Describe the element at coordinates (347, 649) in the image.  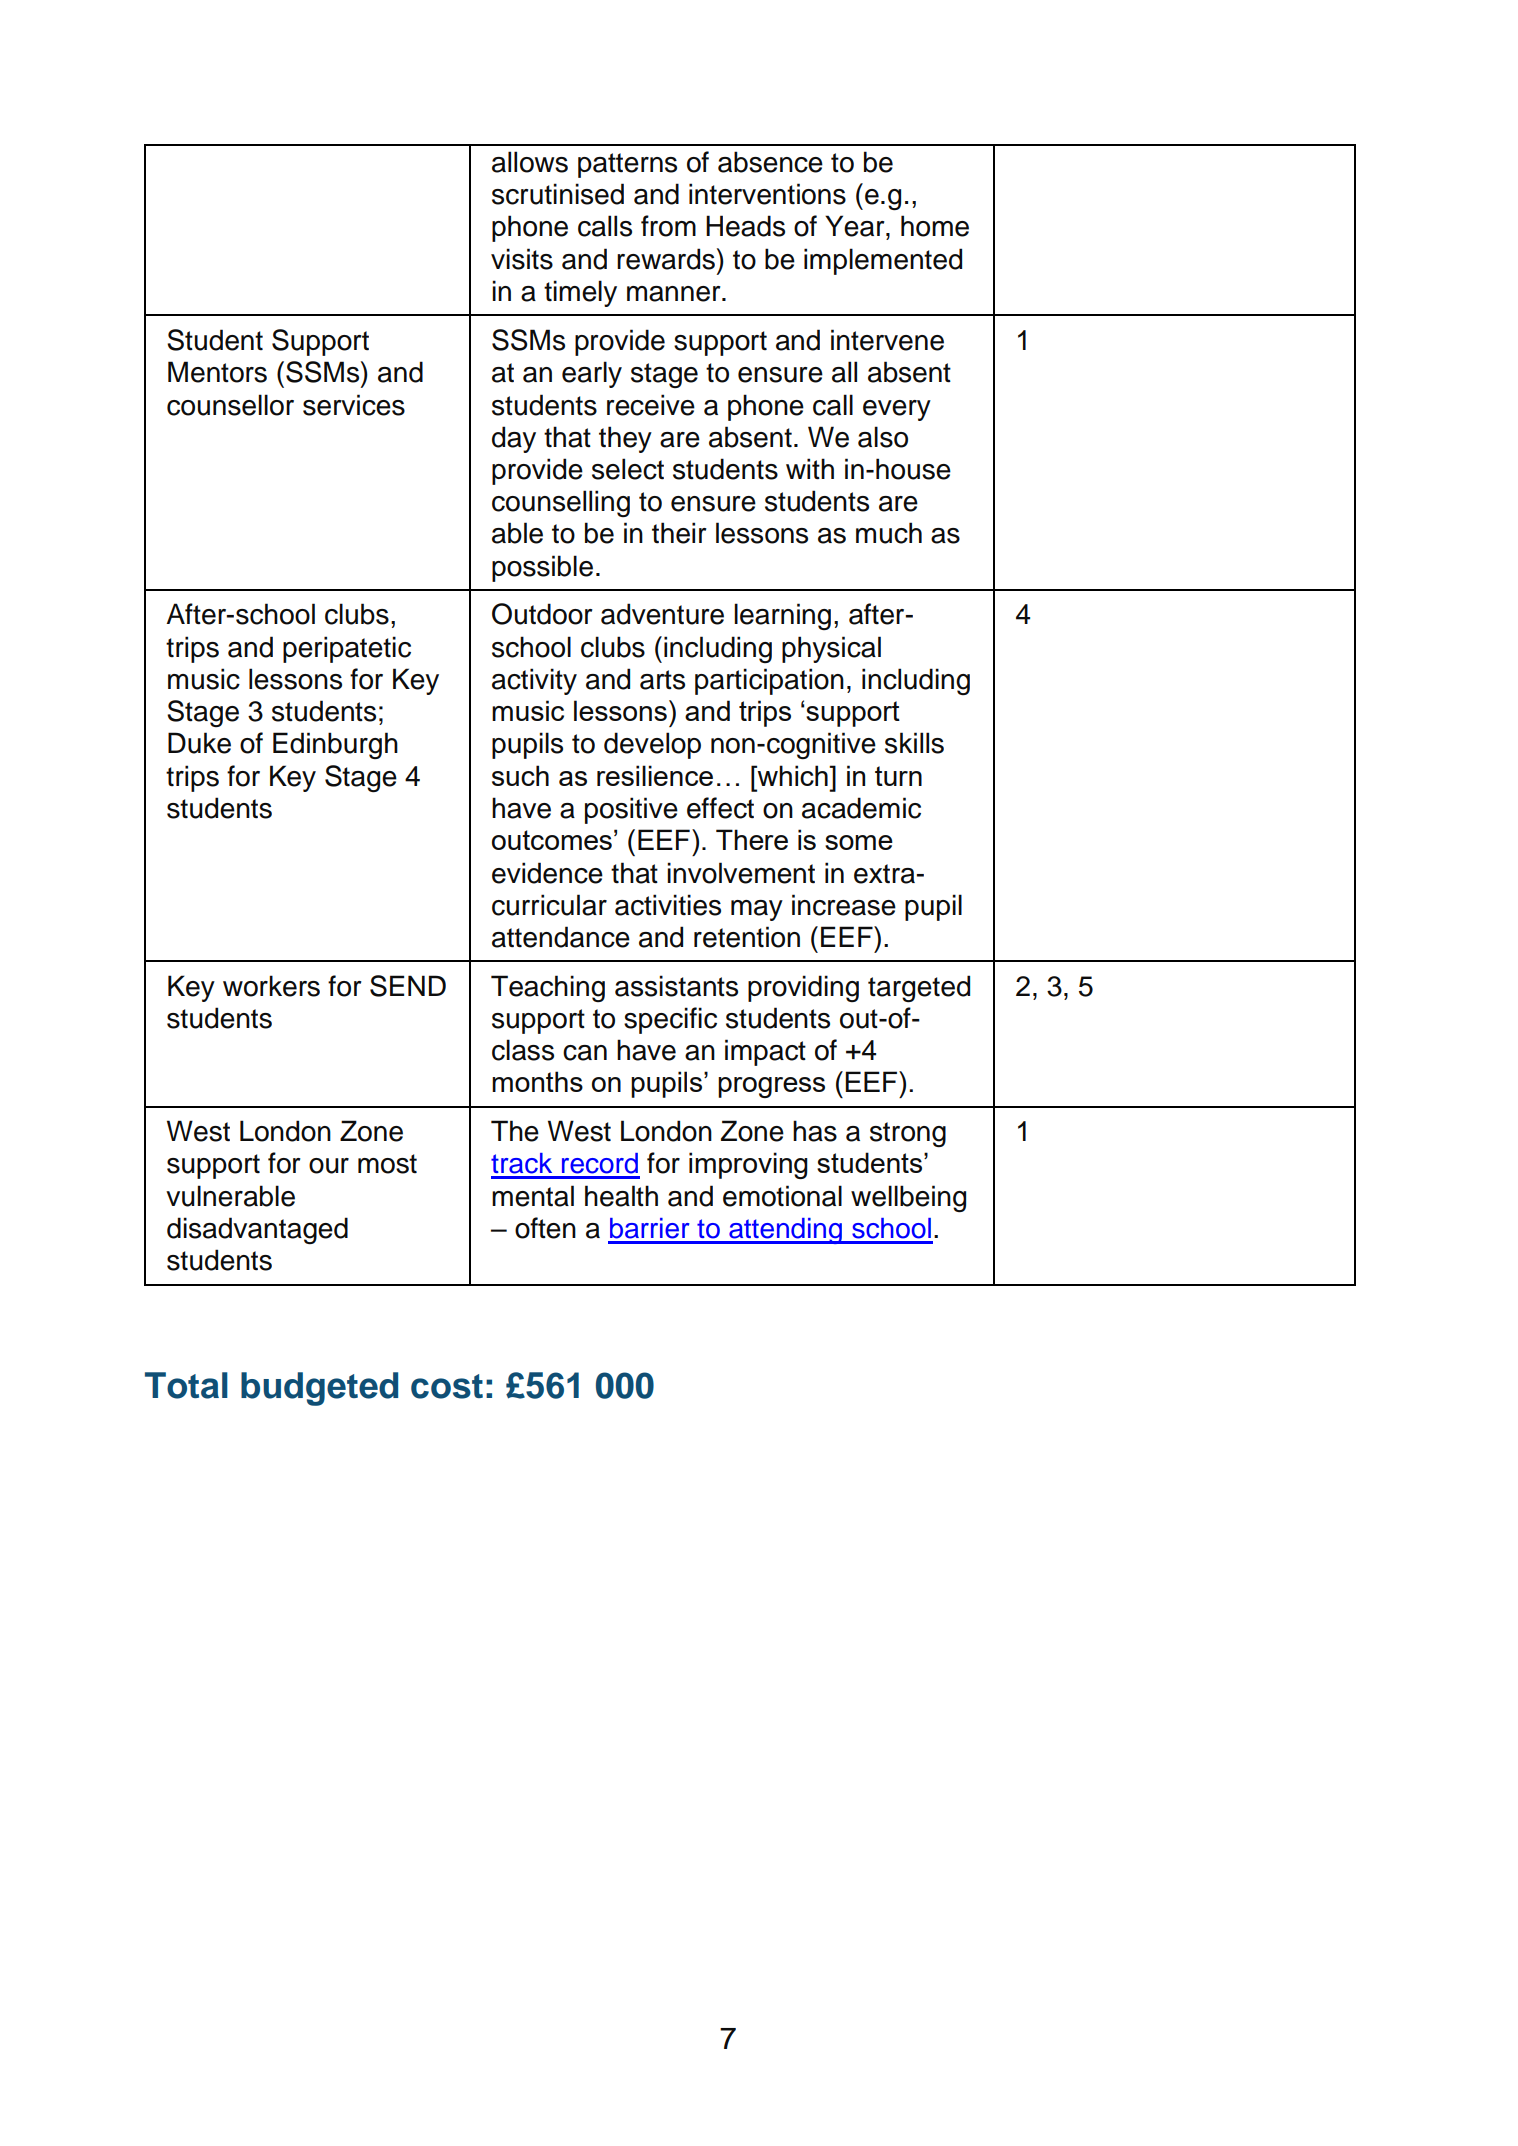
I see `peripatetic` at that location.
